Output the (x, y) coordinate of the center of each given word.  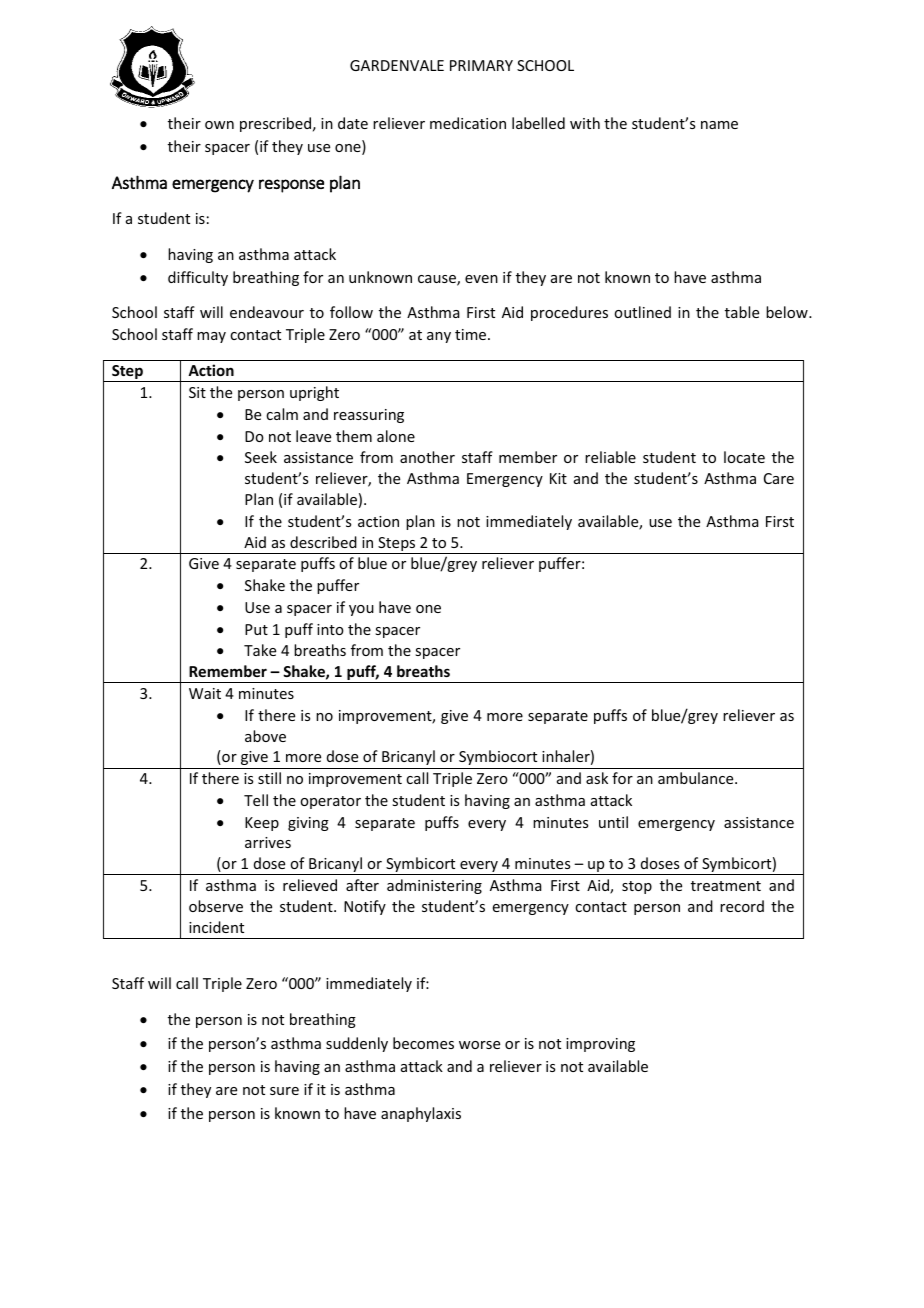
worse (479, 1045)
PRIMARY (481, 65)
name (719, 125)
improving (600, 1045)
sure (284, 1091)
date (353, 123)
